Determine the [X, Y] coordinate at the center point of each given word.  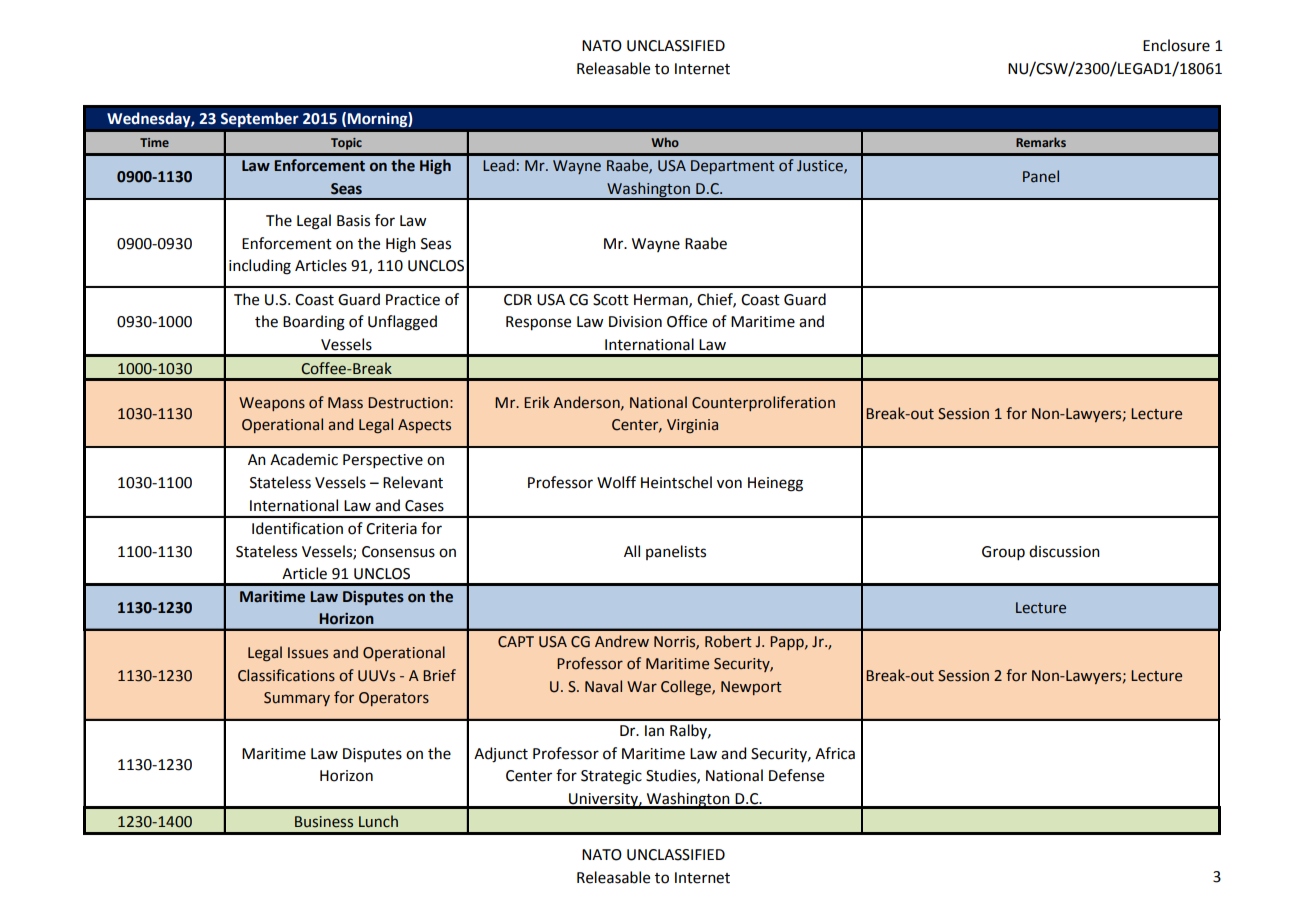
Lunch [378, 821]
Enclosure [1176, 45]
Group [1003, 553]
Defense [796, 775]
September [259, 120]
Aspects [424, 426]
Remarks [1041, 142]
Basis [353, 221]
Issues [308, 653]
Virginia [692, 426]
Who [665, 142]
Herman [662, 300]
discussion [1064, 551]
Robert [728, 641]
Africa [835, 753]
